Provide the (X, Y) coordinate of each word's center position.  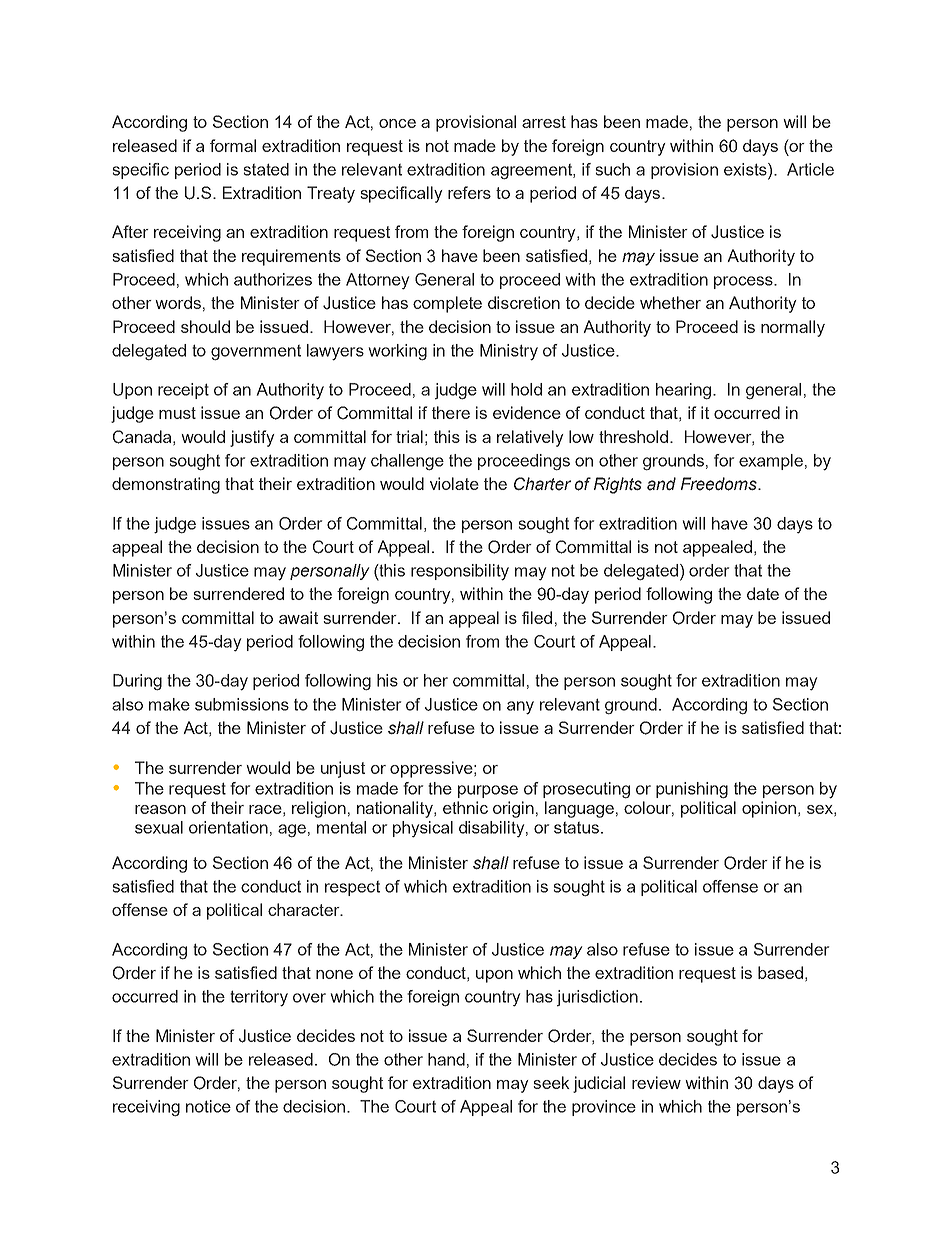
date (763, 593)
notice (208, 1106)
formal (233, 145)
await (298, 617)
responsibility (460, 572)
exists (746, 169)
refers (469, 192)
